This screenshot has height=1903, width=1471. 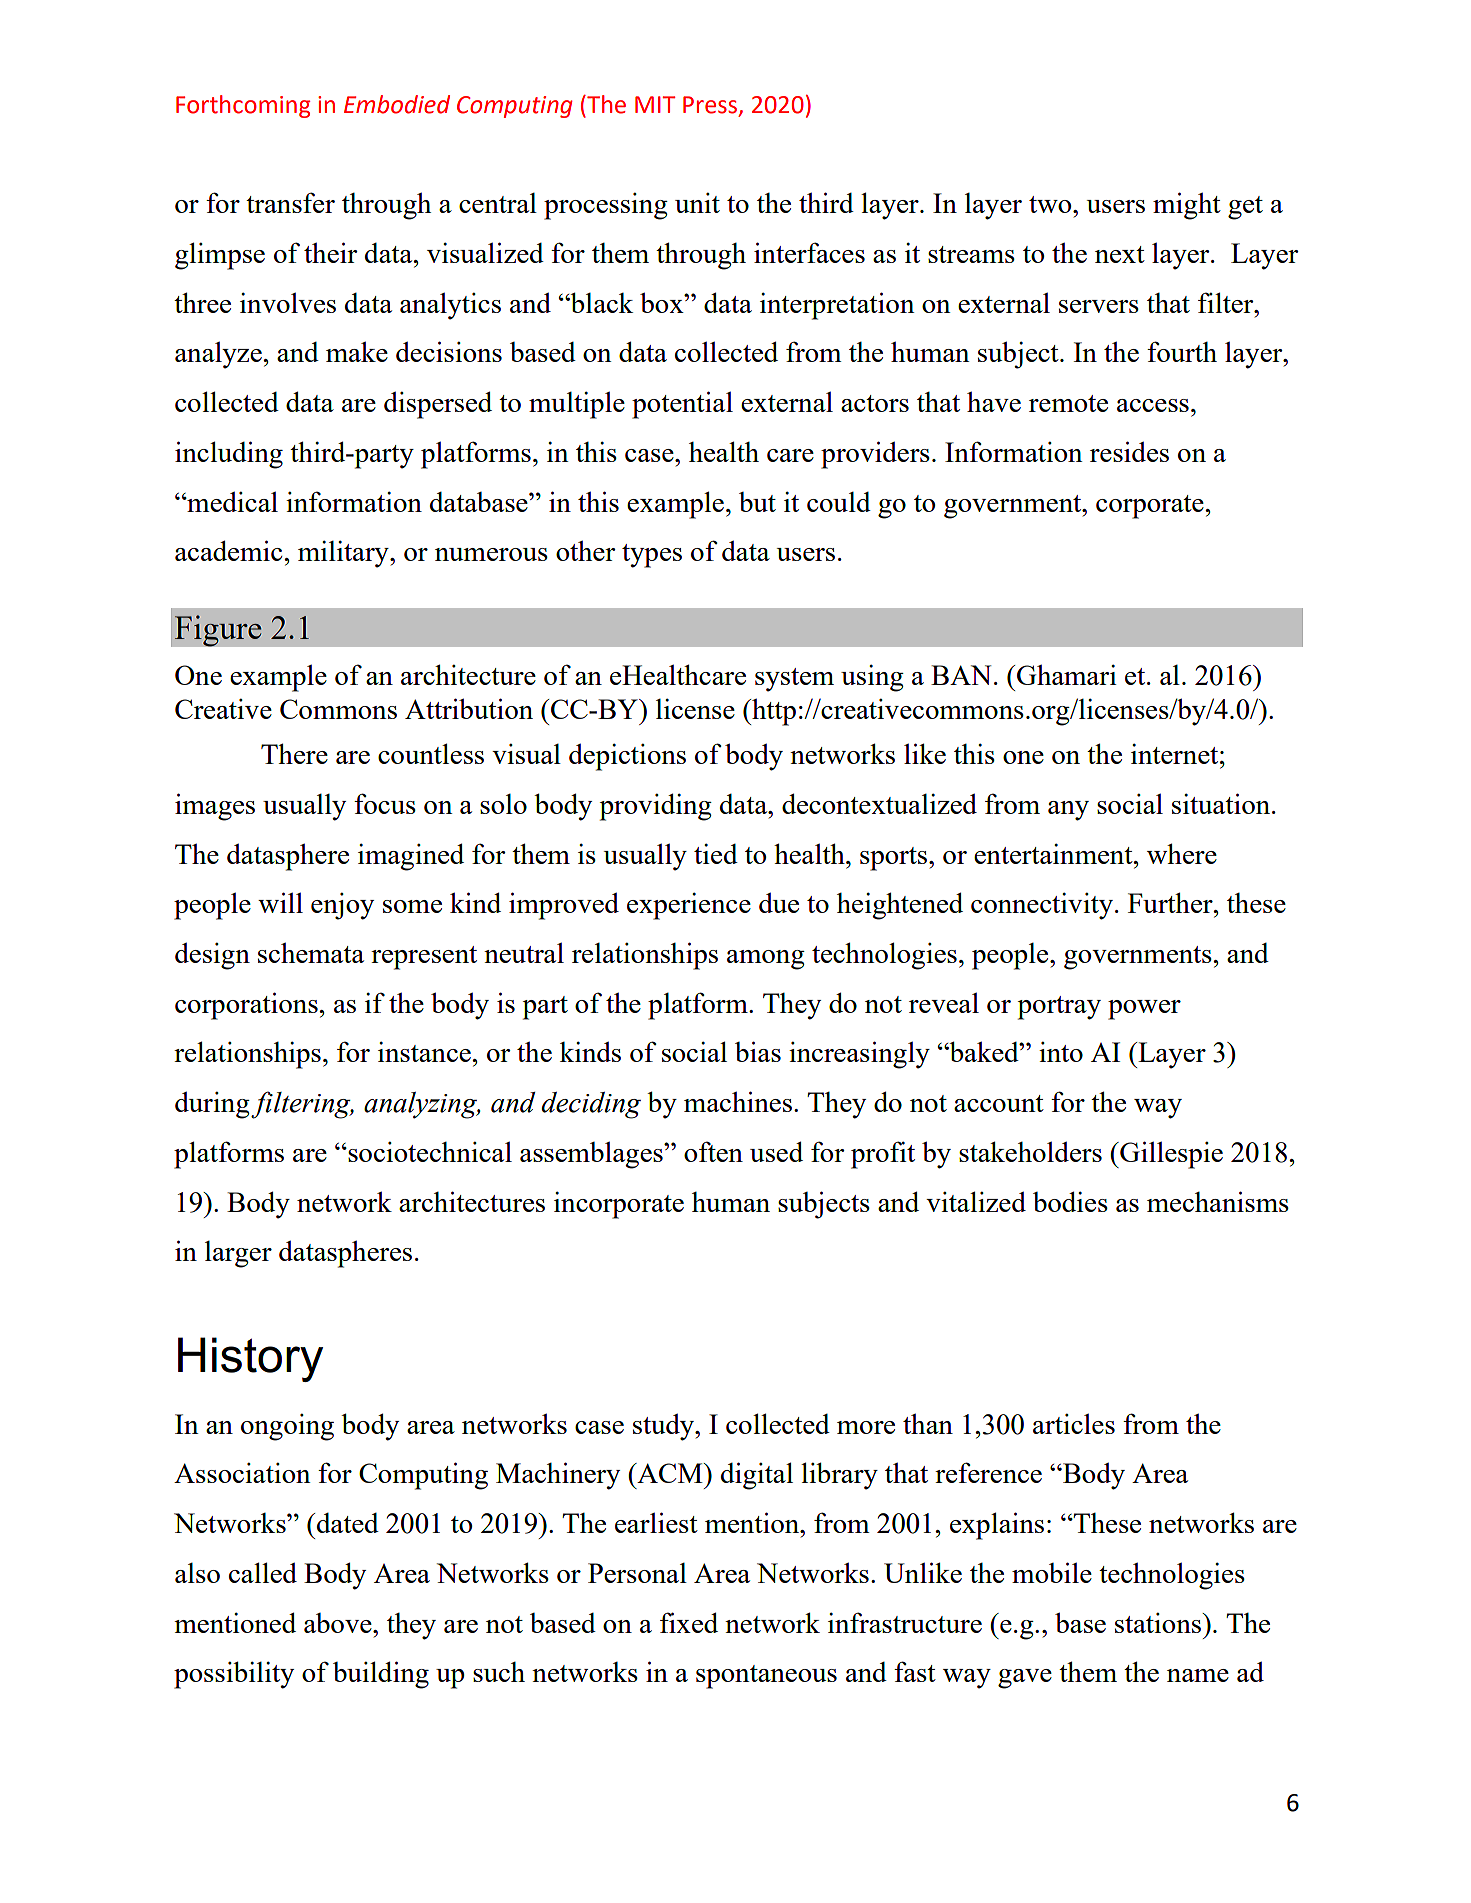 I want to click on might, so click(x=1187, y=206).
